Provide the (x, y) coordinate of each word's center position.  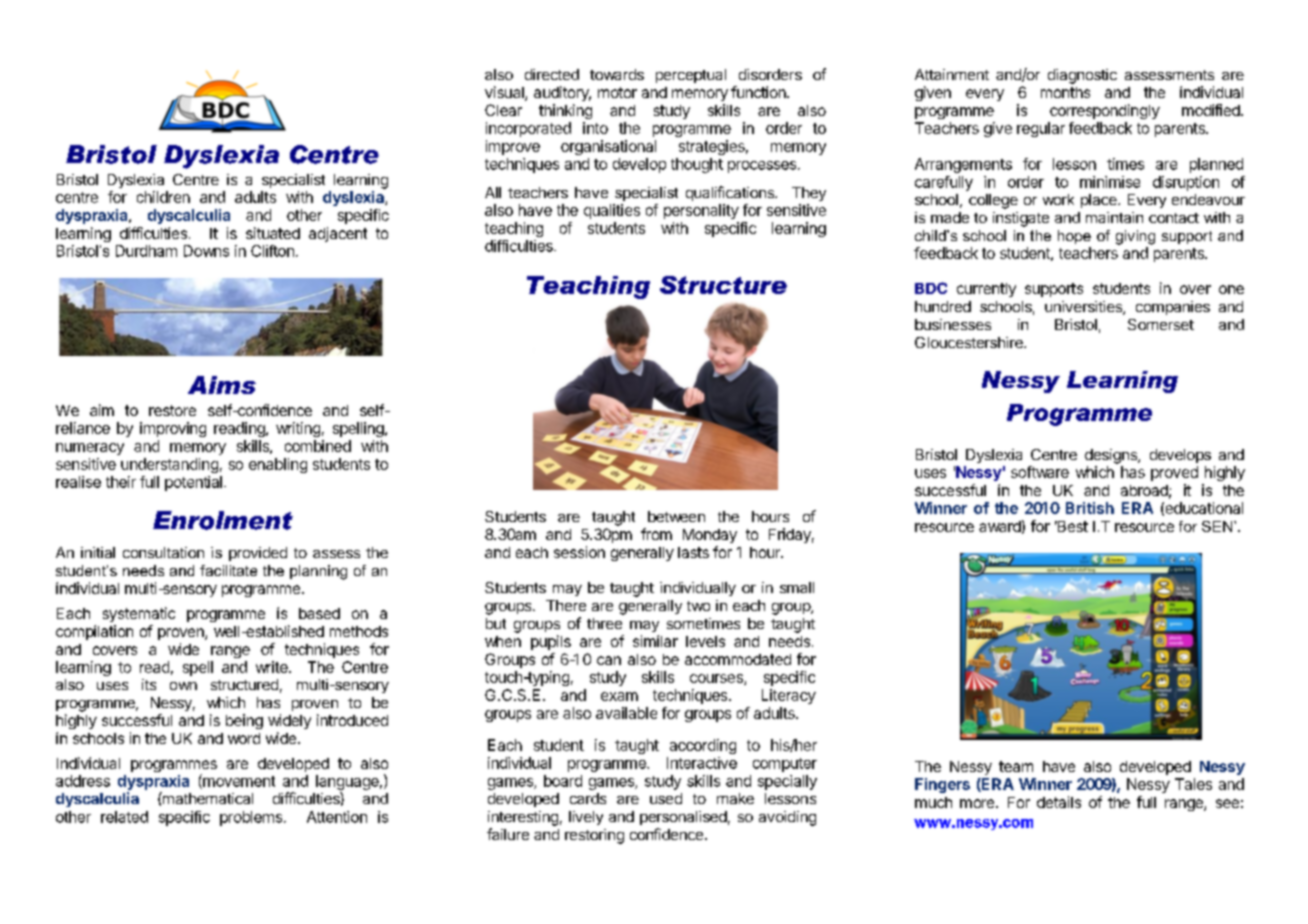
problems (252, 818)
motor (617, 92)
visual (505, 93)
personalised (683, 818)
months (1065, 92)
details (1059, 802)
